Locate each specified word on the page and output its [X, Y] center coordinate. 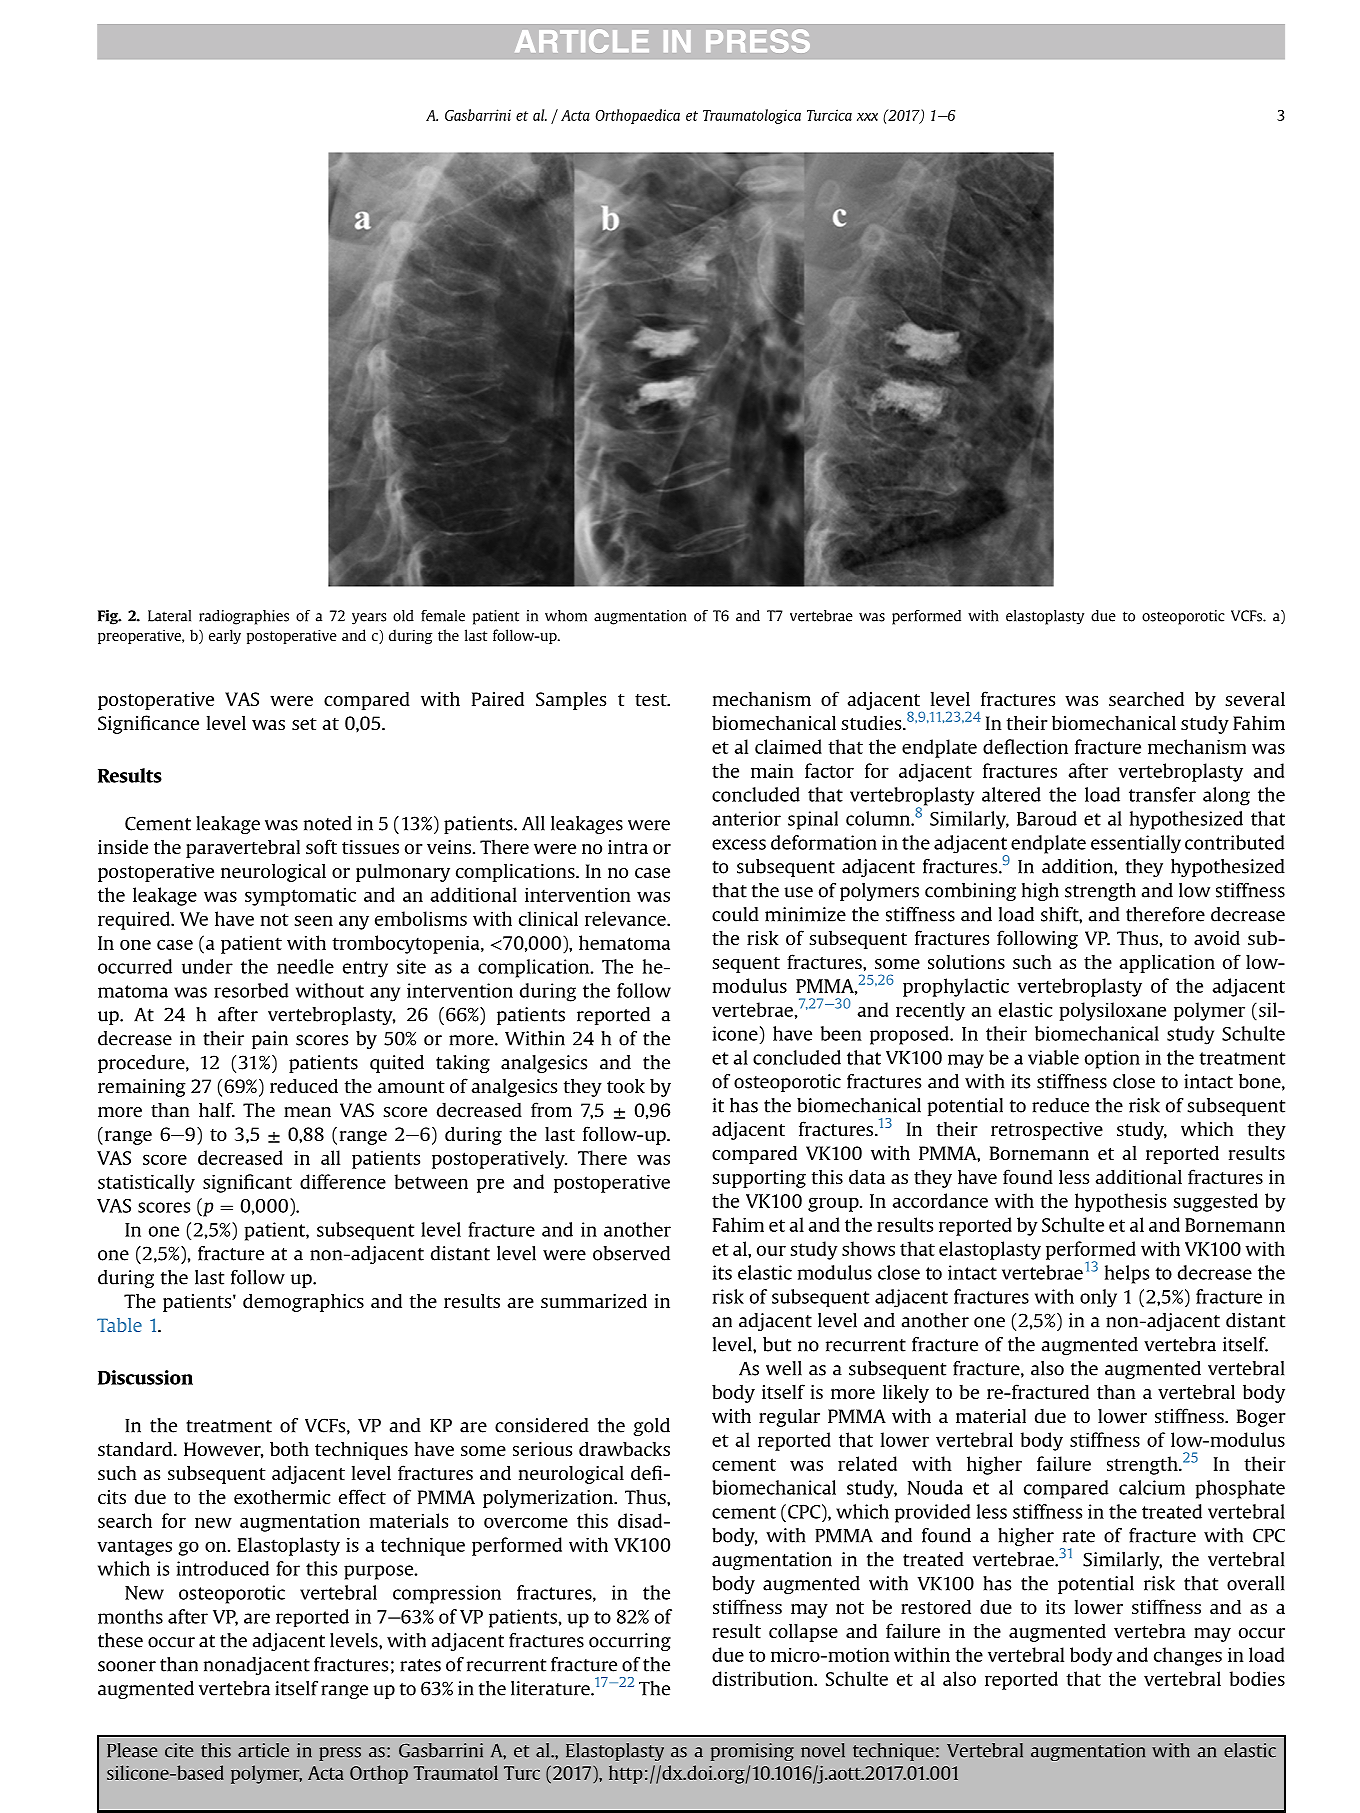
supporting [759, 1179]
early [225, 636]
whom [566, 616]
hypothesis [1120, 1202]
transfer [1162, 794]
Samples [571, 701]
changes [1188, 1656]
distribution [763, 1678]
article [263, 1750]
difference [343, 1181]
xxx [867, 116]
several [1255, 698]
